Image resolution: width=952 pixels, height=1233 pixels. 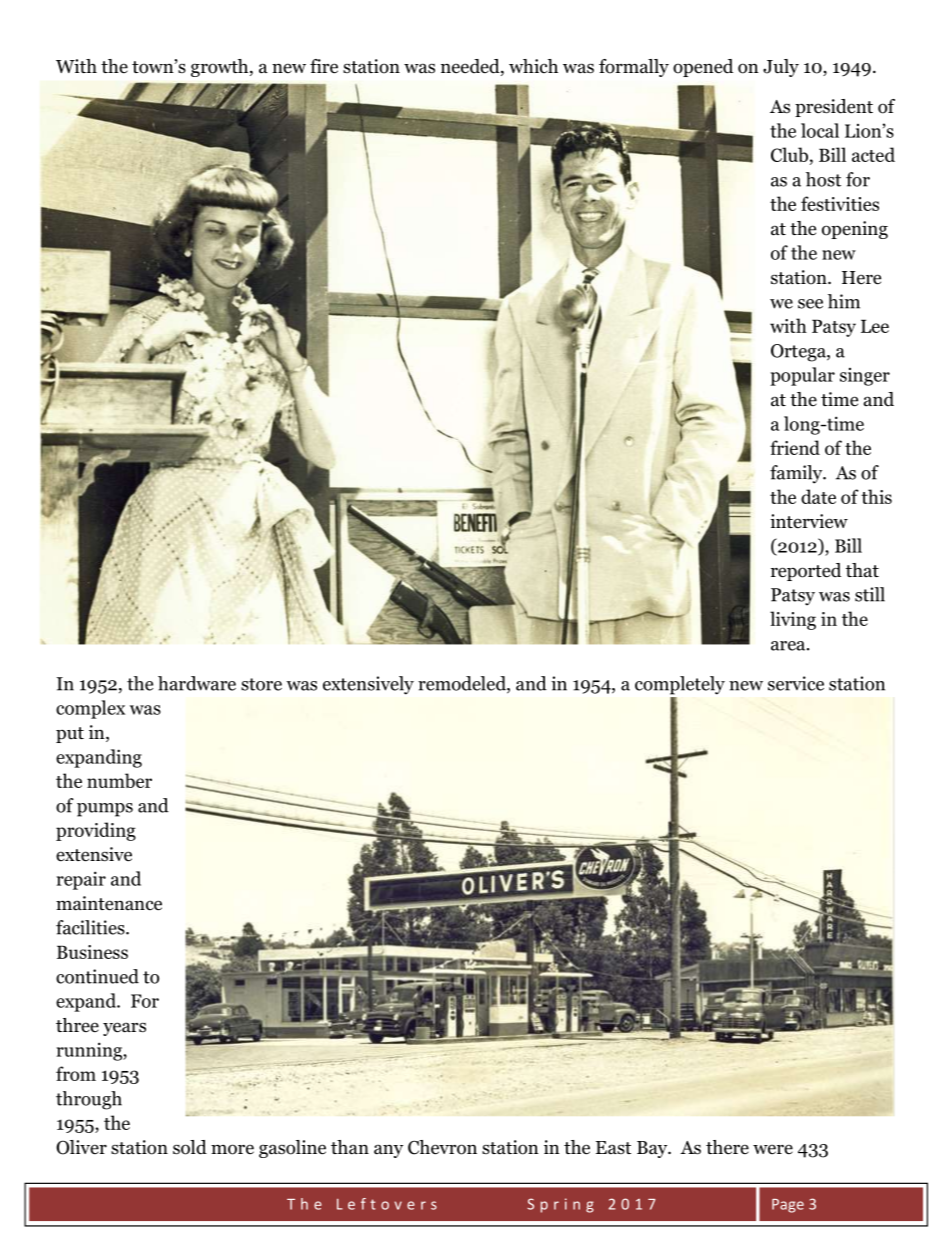 What do you see at coordinates (796, 683) in the screenshot?
I see `service` at bounding box center [796, 683].
